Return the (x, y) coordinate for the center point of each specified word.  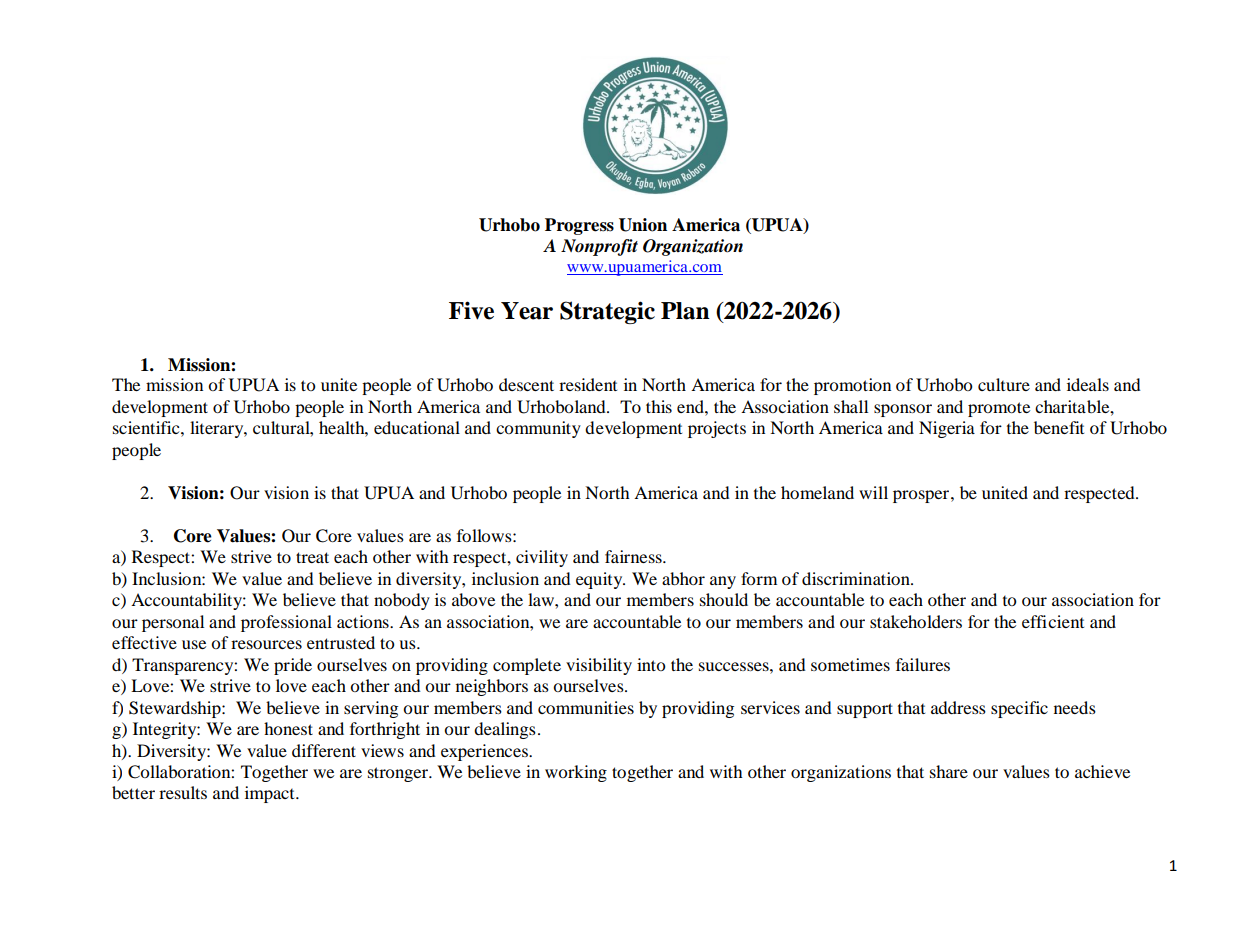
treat (312, 557)
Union (643, 225)
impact (271, 794)
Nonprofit (599, 247)
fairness (634, 556)
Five (471, 310)
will (873, 492)
